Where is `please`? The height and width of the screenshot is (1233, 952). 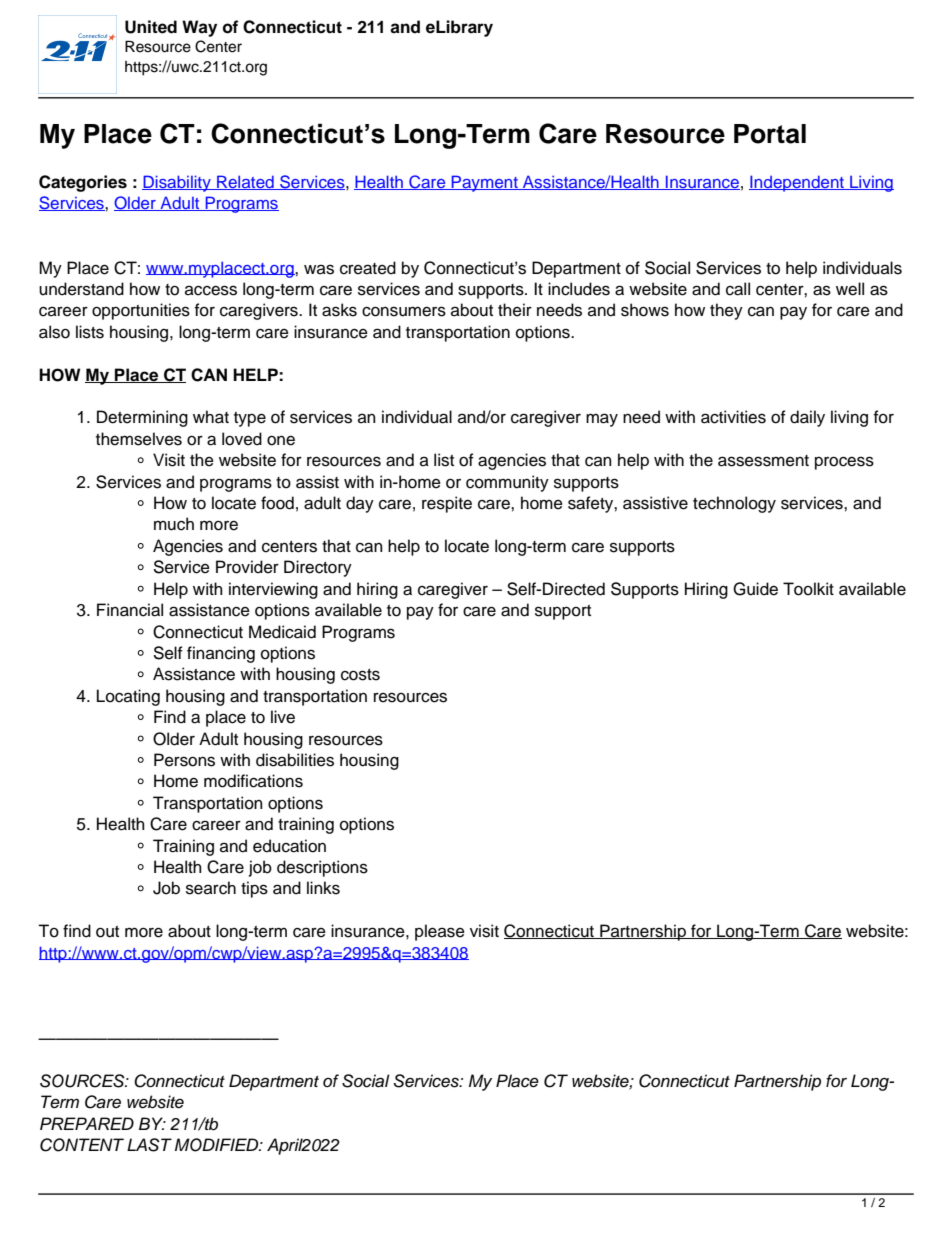
please is located at coordinates (440, 932).
